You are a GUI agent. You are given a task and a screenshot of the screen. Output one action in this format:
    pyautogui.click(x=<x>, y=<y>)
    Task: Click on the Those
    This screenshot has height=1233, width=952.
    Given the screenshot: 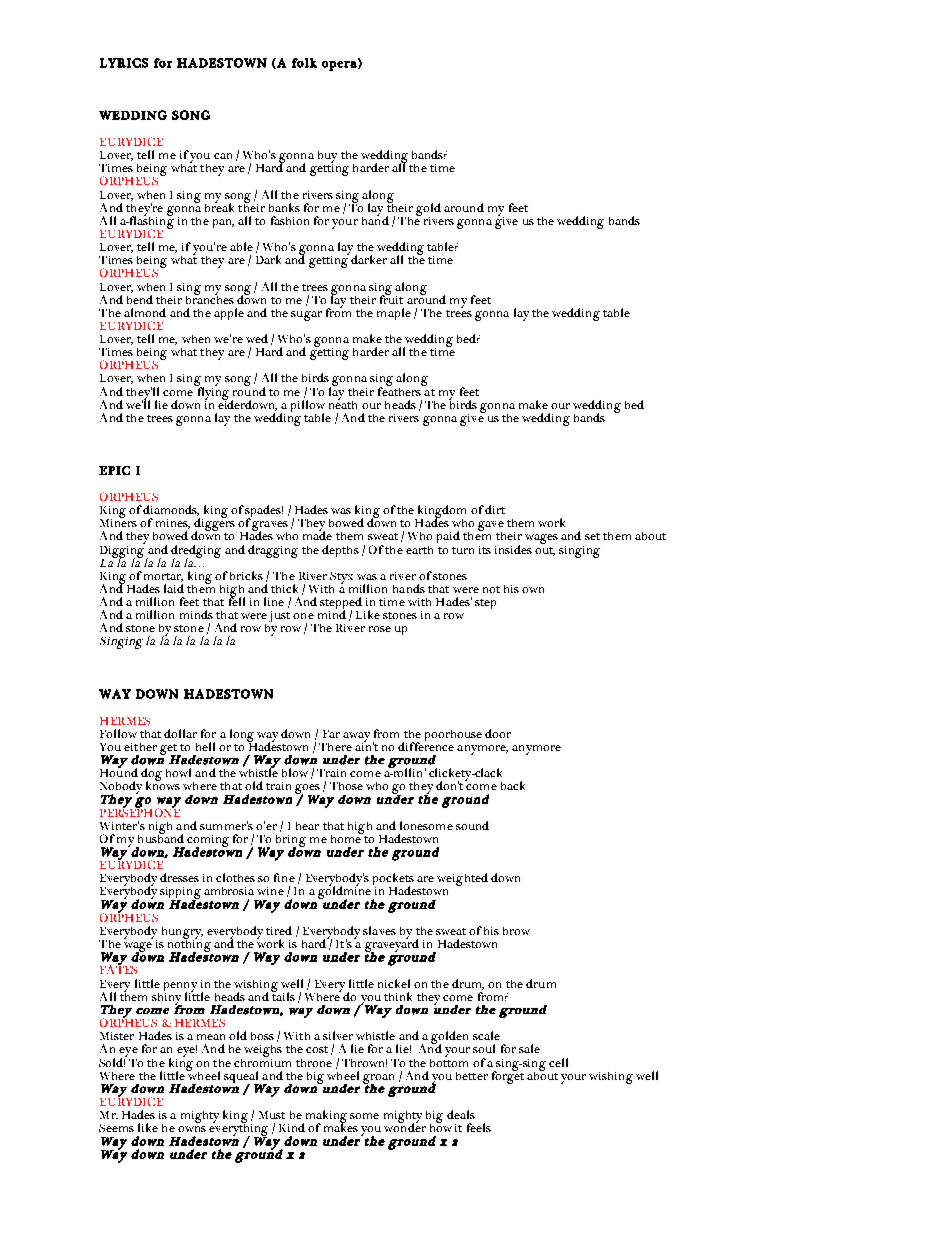 What is the action you would take?
    pyautogui.click(x=346, y=786)
